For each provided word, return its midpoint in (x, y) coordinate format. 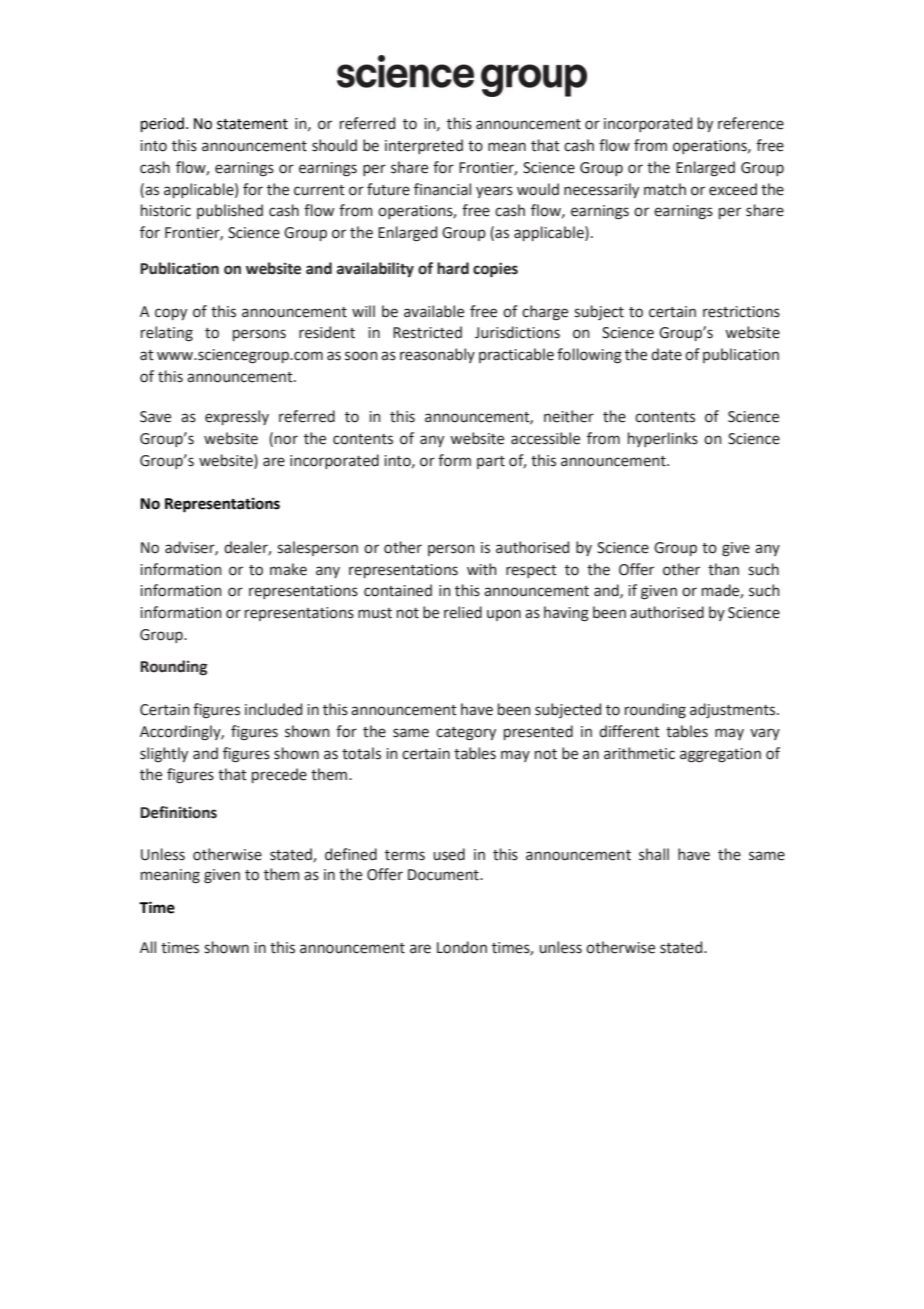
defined (351, 854)
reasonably (437, 355)
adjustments (734, 710)
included (273, 709)
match (665, 189)
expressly (237, 417)
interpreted (424, 146)
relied (463, 612)
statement (252, 124)
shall (654, 854)
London (462, 947)
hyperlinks (663, 439)
